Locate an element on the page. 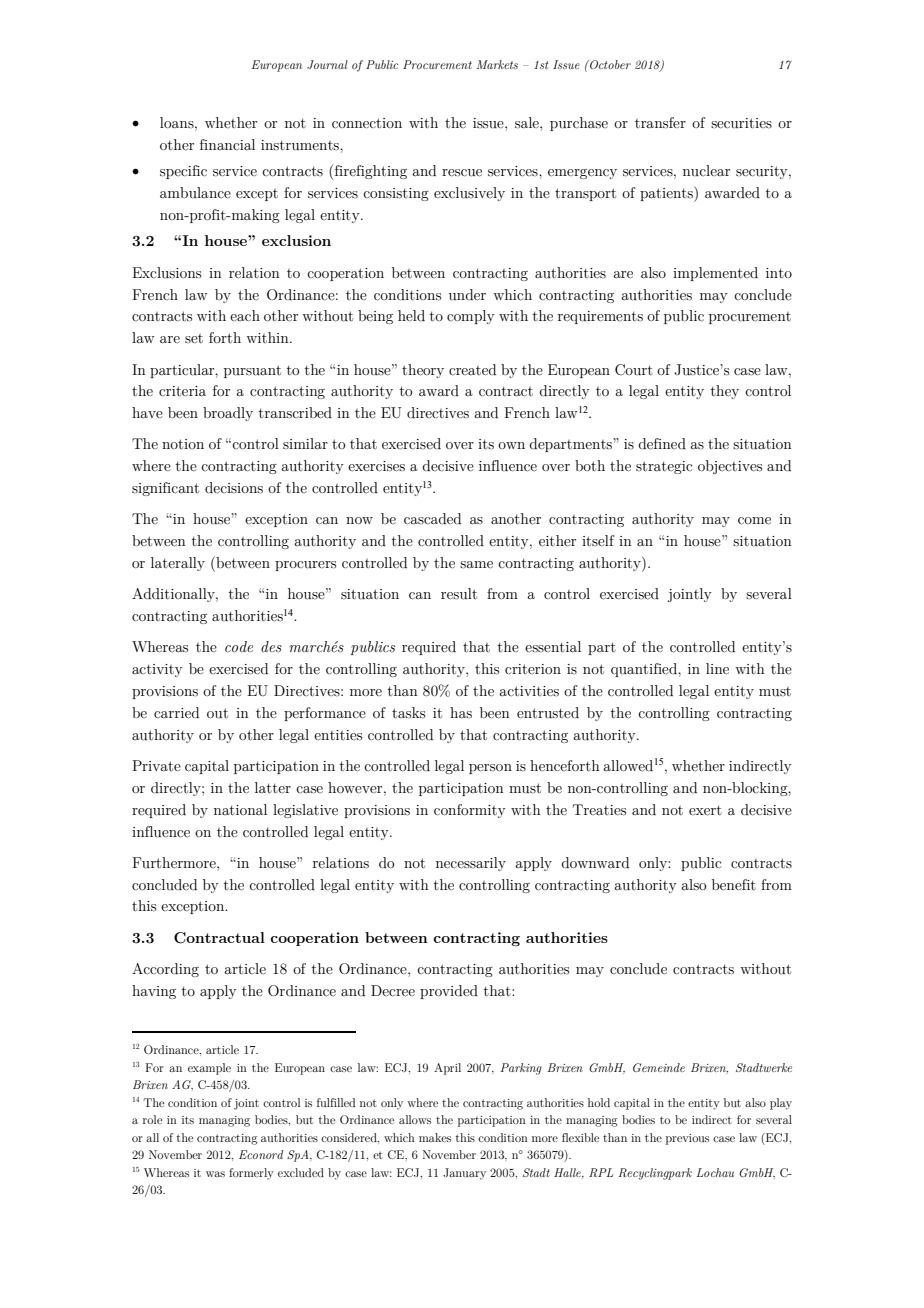 This page has height=1308, width=924. line is located at coordinates (717, 669).
